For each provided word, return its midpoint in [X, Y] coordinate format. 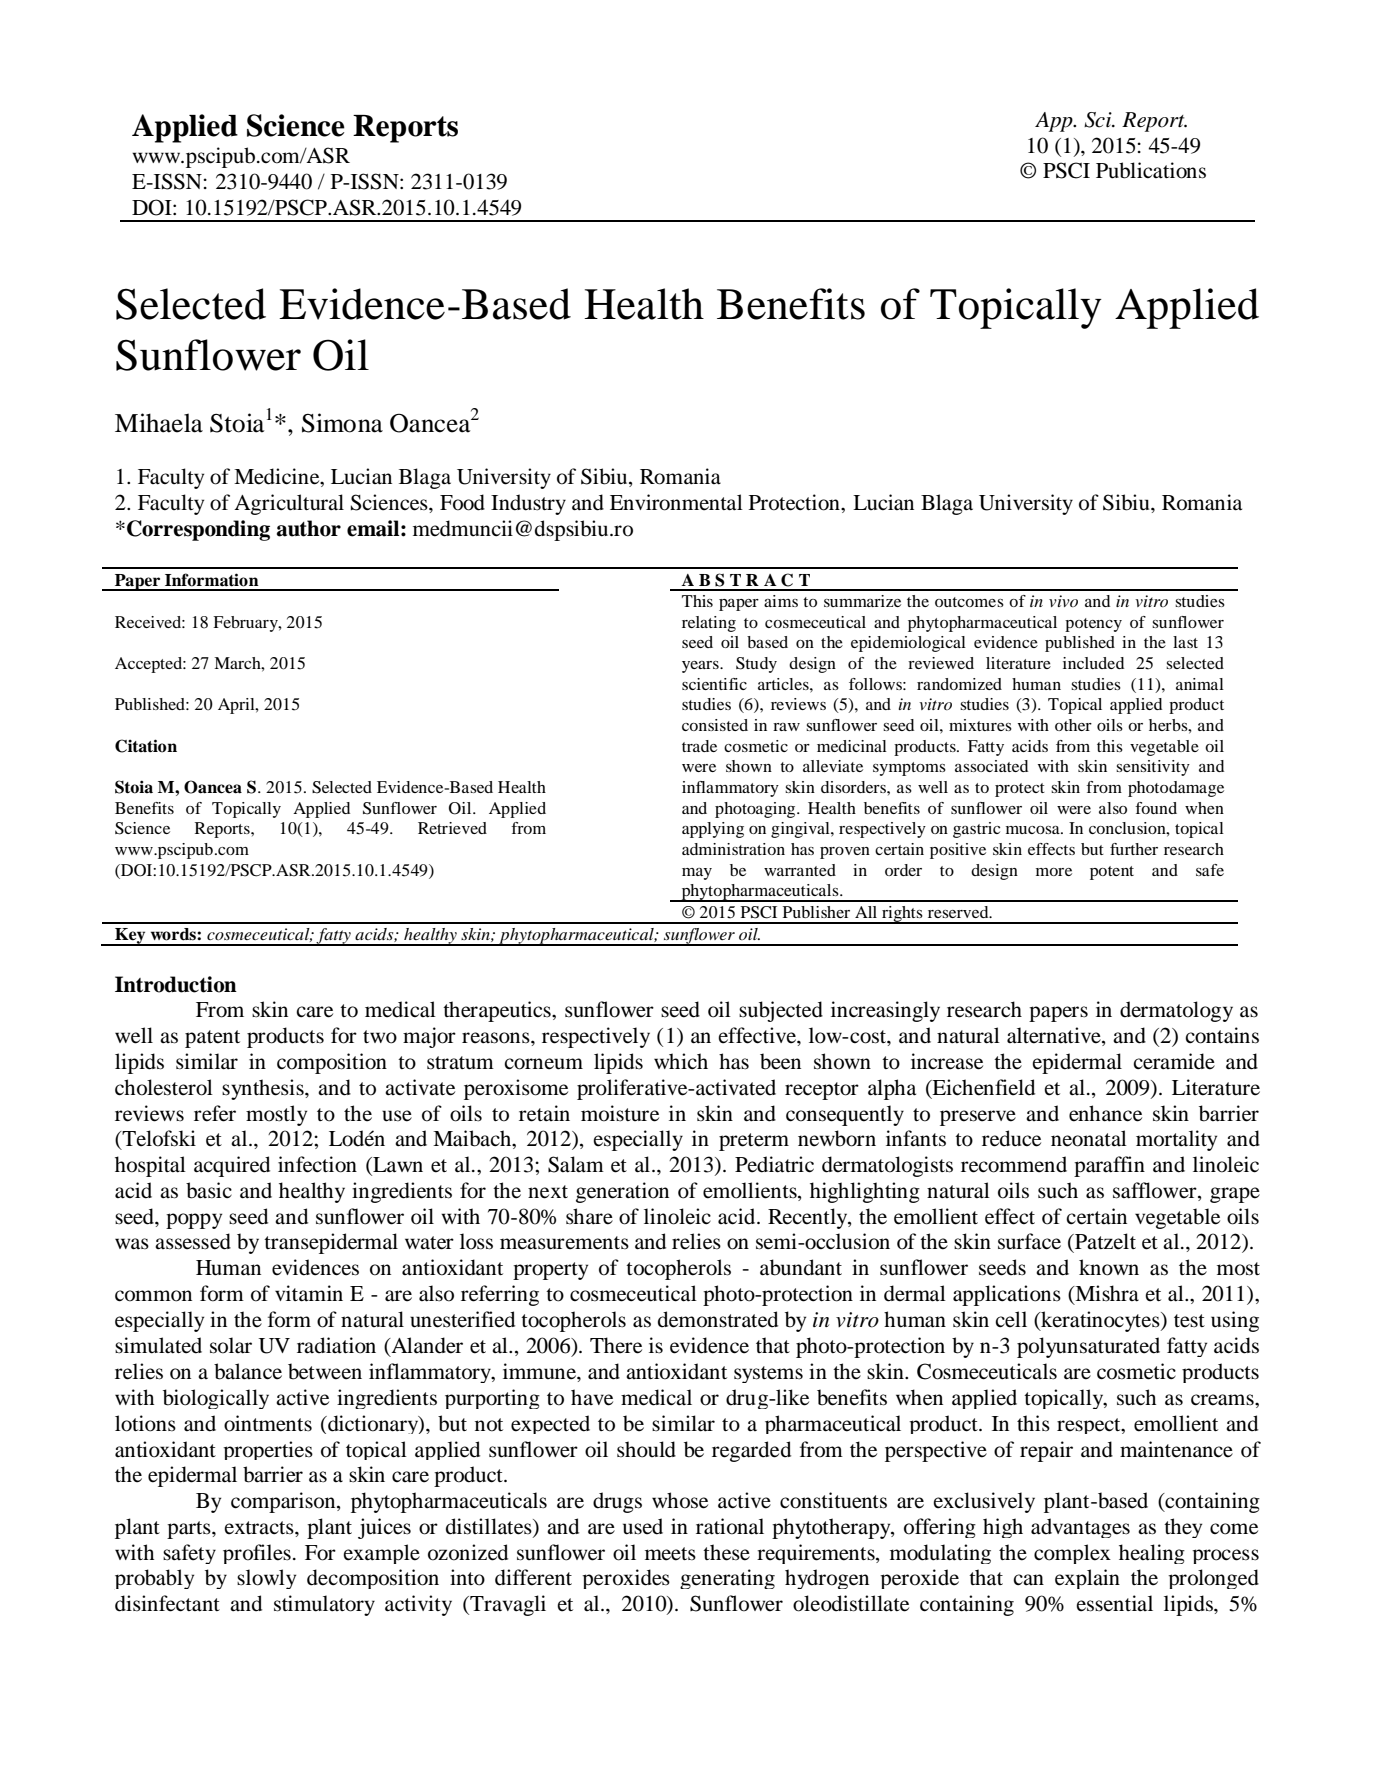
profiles [257, 1554]
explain [1087, 1579]
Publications [1151, 170]
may [697, 874]
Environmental [676, 502]
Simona [342, 423]
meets [670, 1554]
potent [1112, 873]
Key [130, 937]
